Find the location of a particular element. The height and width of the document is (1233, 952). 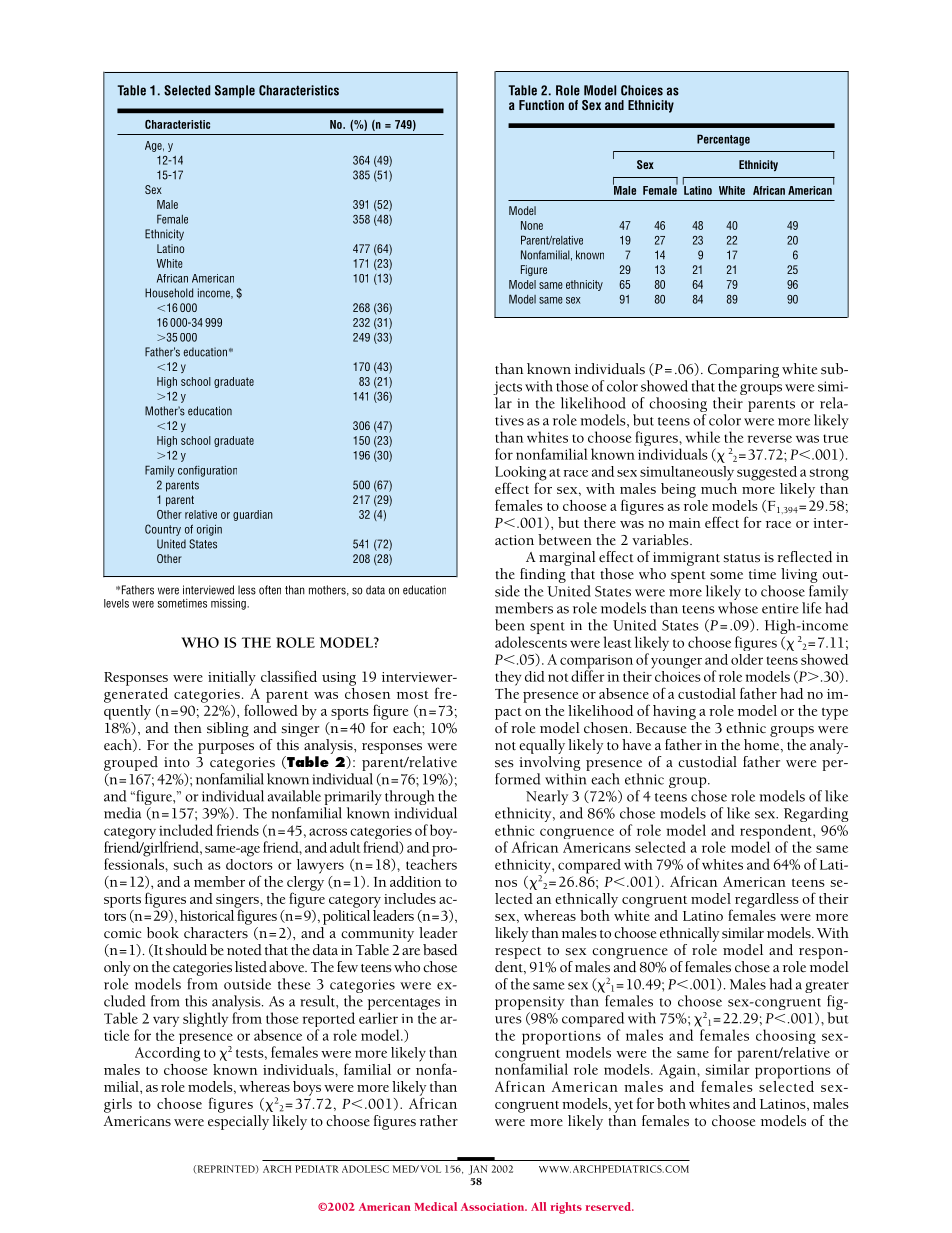

especially is located at coordinates (238, 1121).
